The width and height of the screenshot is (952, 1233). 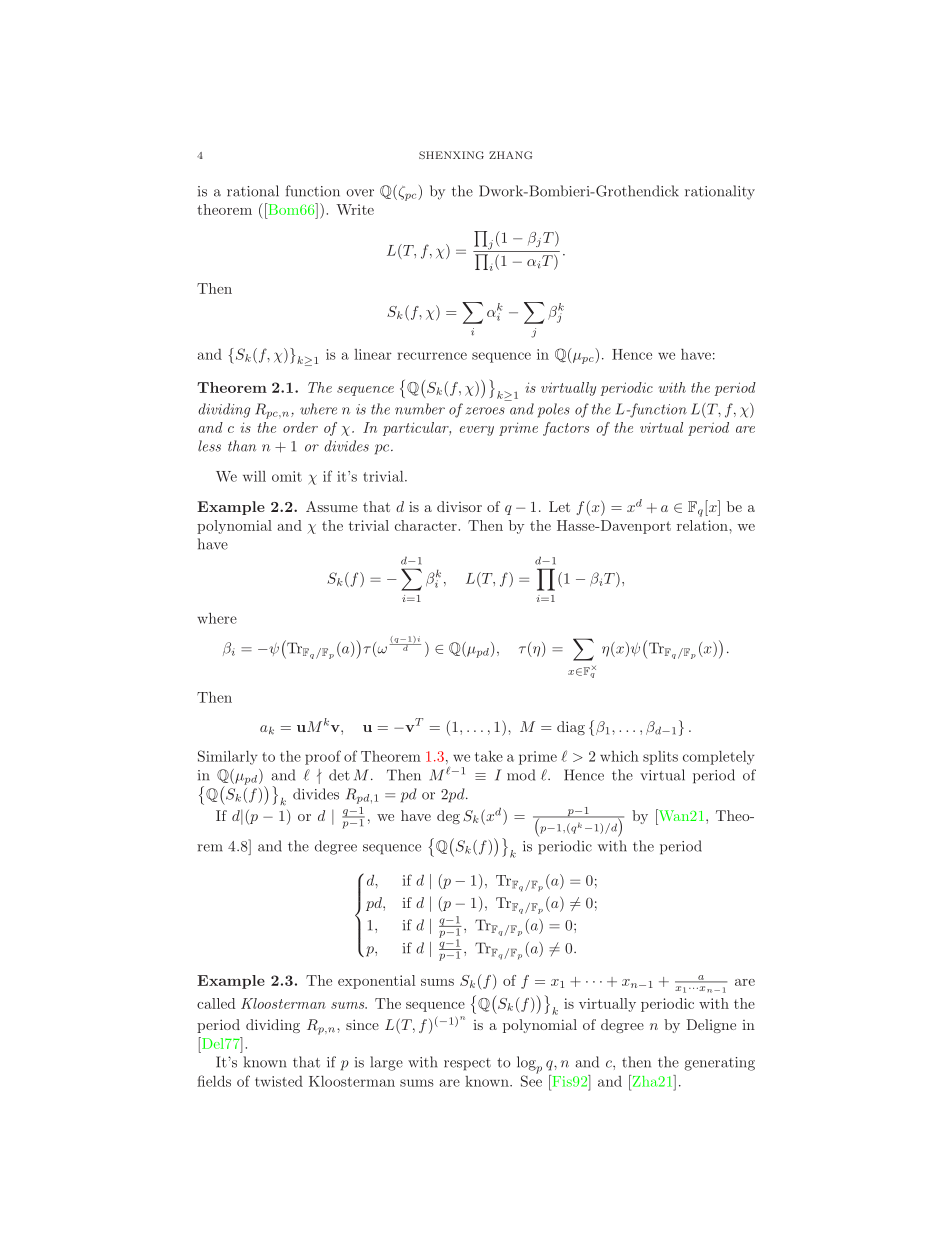 I want to click on will, so click(x=254, y=476).
